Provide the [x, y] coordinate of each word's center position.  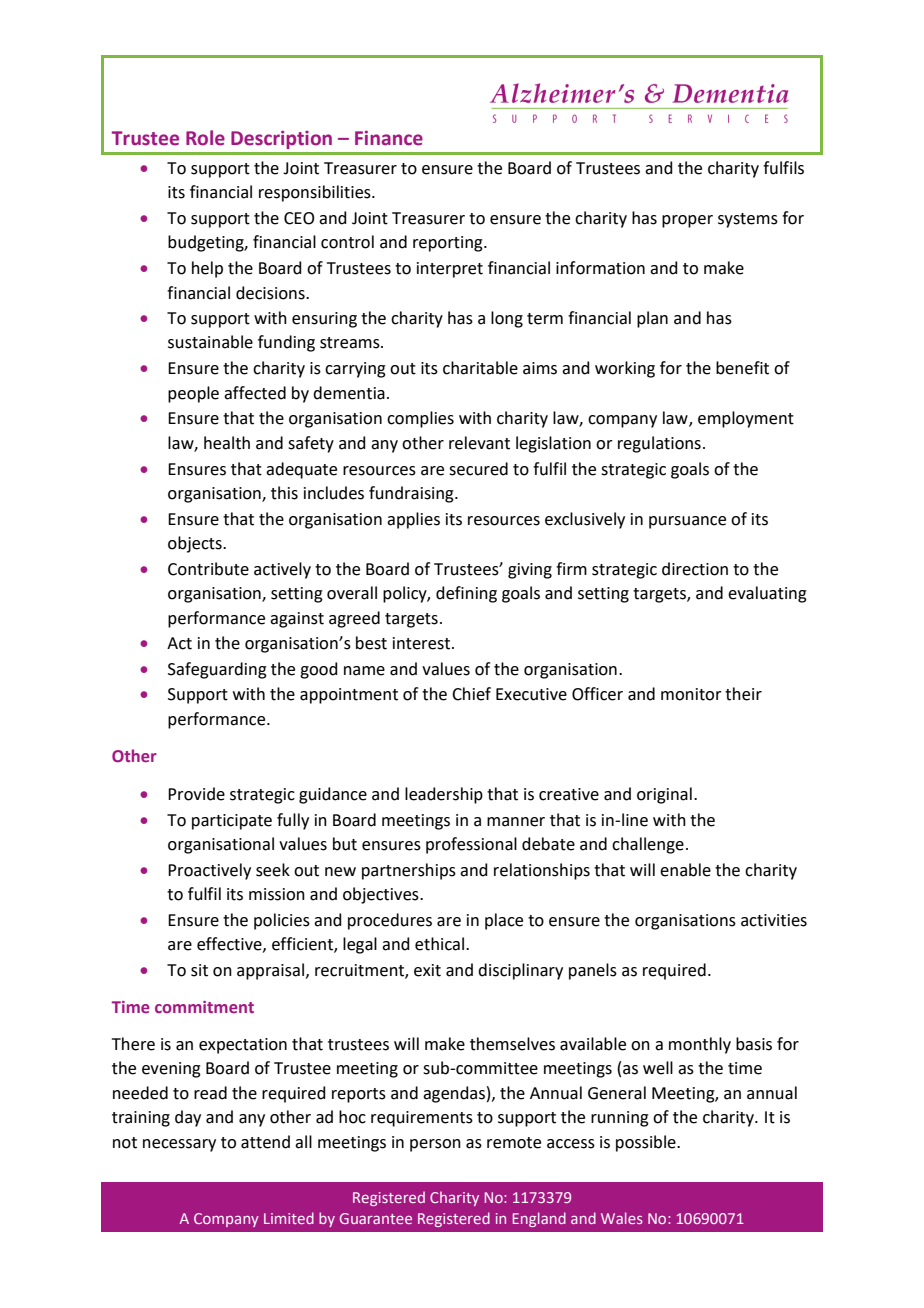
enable [685, 870]
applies [413, 520]
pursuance [687, 522]
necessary [179, 1145]
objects [196, 544]
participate [232, 822]
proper [687, 221]
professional [471, 845]
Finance [389, 138]
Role [205, 138]
